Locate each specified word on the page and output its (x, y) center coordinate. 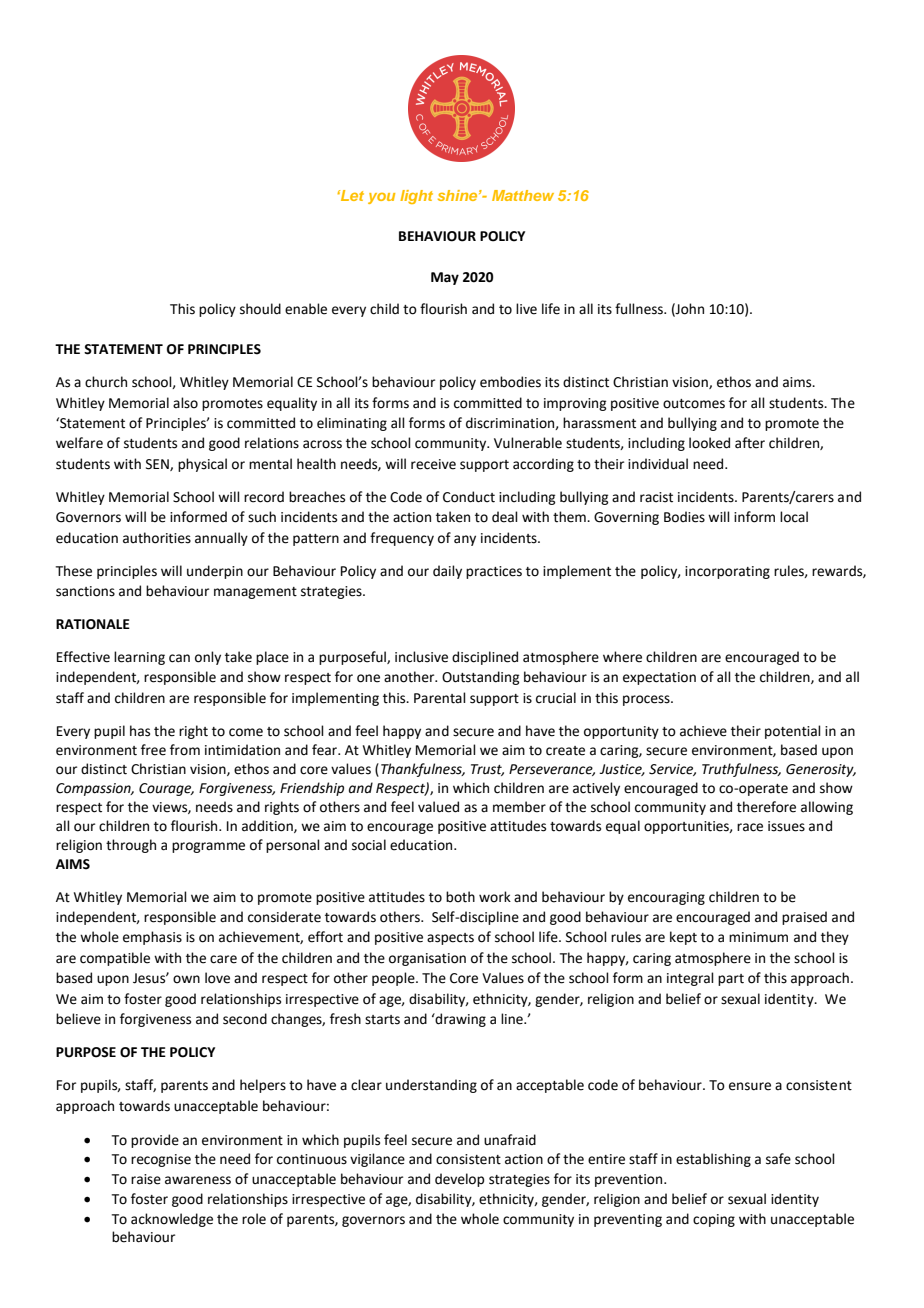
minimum (758, 937)
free (153, 750)
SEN (158, 465)
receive (433, 464)
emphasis (152, 938)
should (260, 309)
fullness (640, 309)
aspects (450, 939)
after (750, 443)
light (416, 197)
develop (459, 1180)
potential (793, 732)
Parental (440, 698)
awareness (198, 1180)
